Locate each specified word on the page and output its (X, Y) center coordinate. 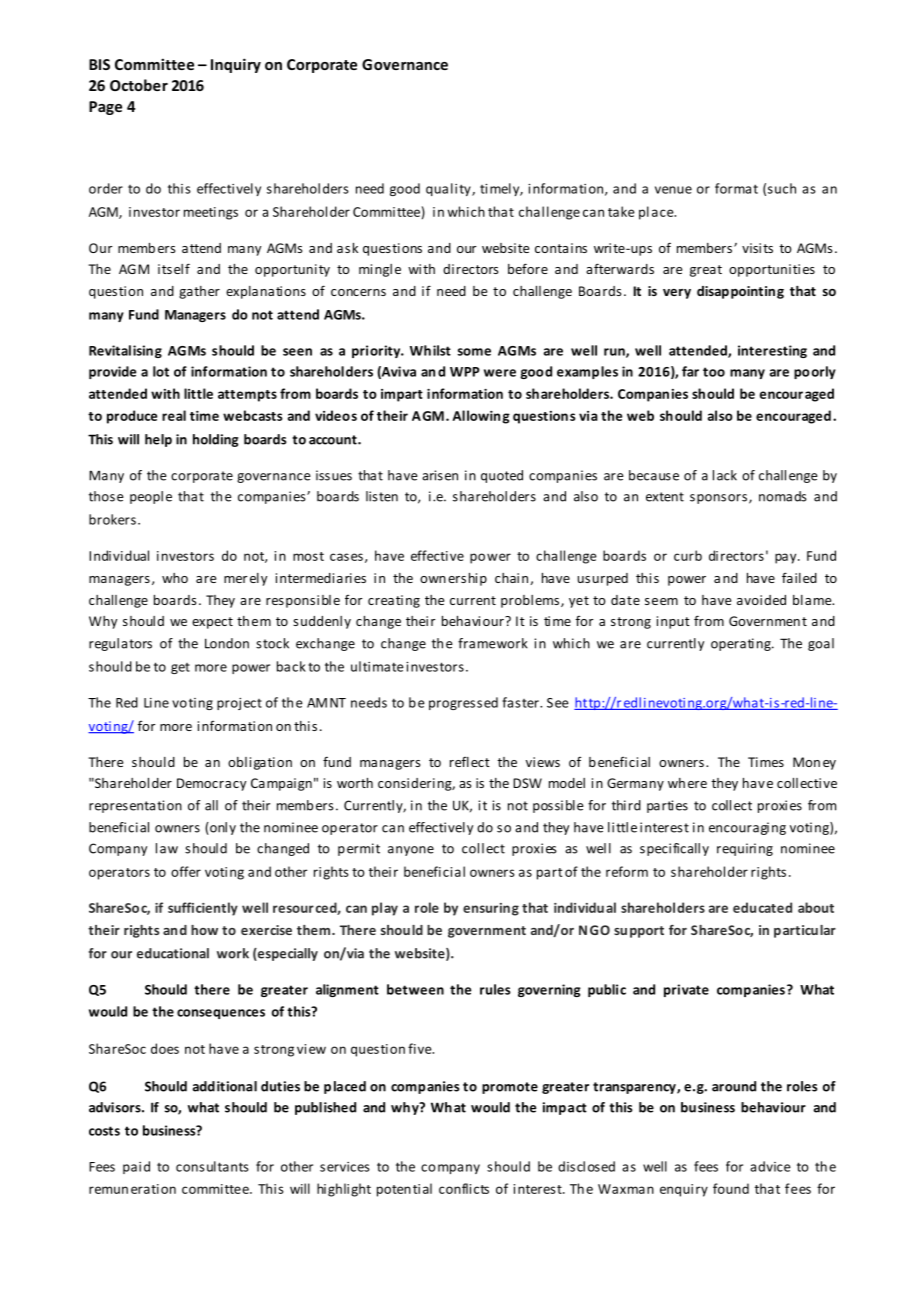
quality (449, 189)
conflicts (464, 1188)
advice (770, 1166)
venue (673, 190)
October (139, 85)
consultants (212, 1166)
